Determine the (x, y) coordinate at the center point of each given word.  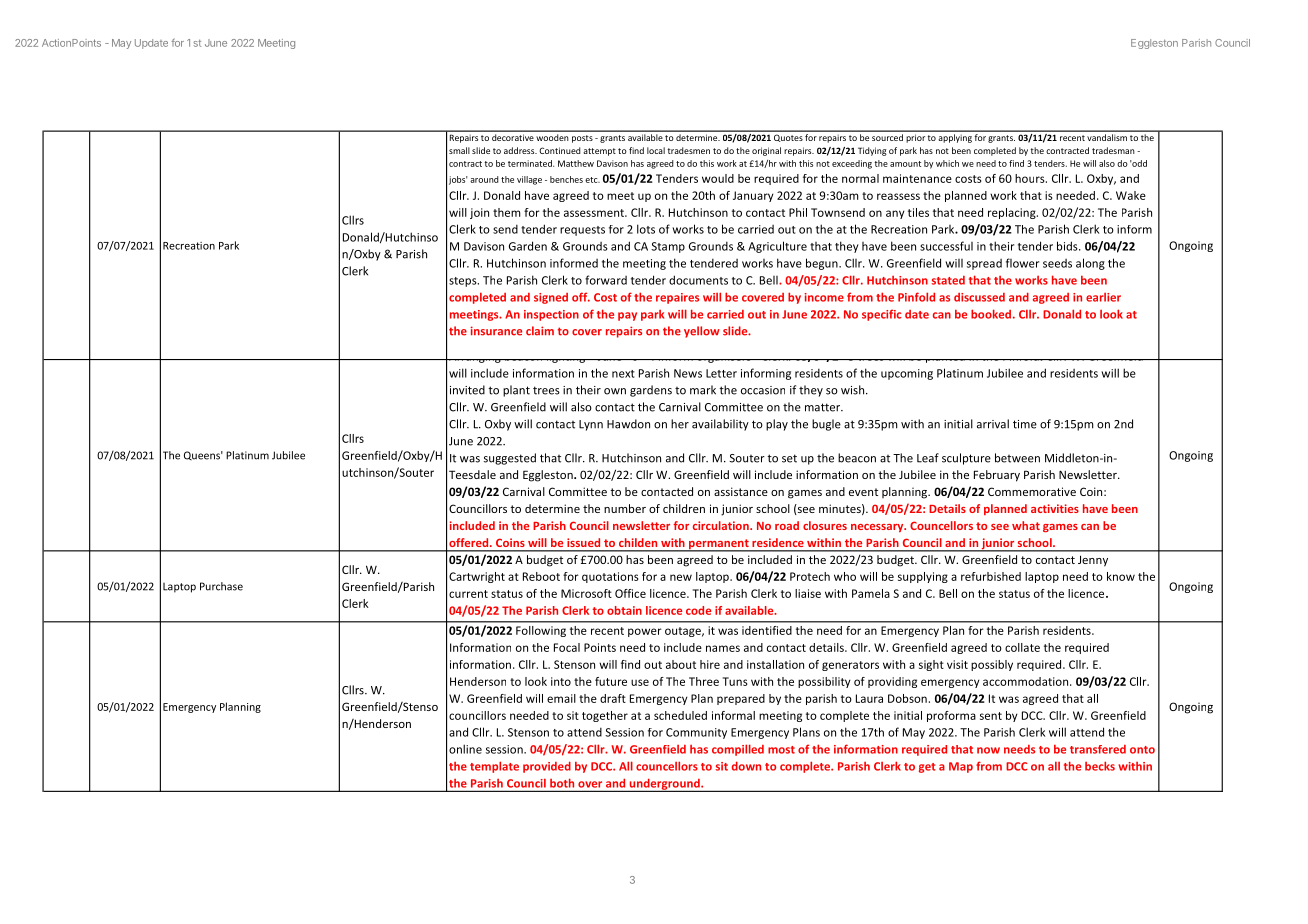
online (465, 749)
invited (467, 390)
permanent (719, 545)
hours (1031, 178)
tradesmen (689, 150)
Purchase (221, 586)
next (623, 374)
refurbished (991, 576)
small (459, 150)
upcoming (907, 374)
